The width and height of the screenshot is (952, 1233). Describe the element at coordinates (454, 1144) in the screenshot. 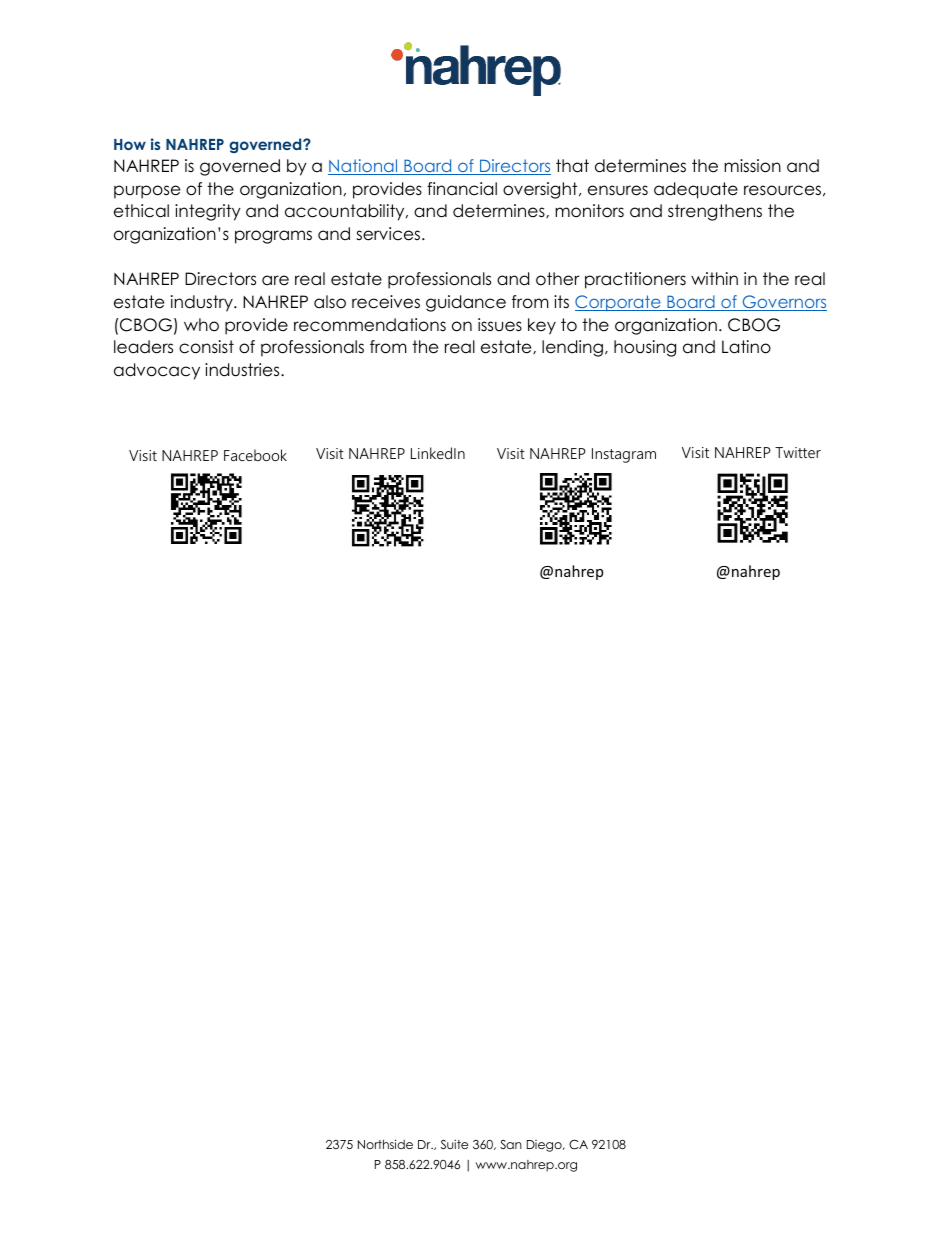

I see `Suite` at that location.
